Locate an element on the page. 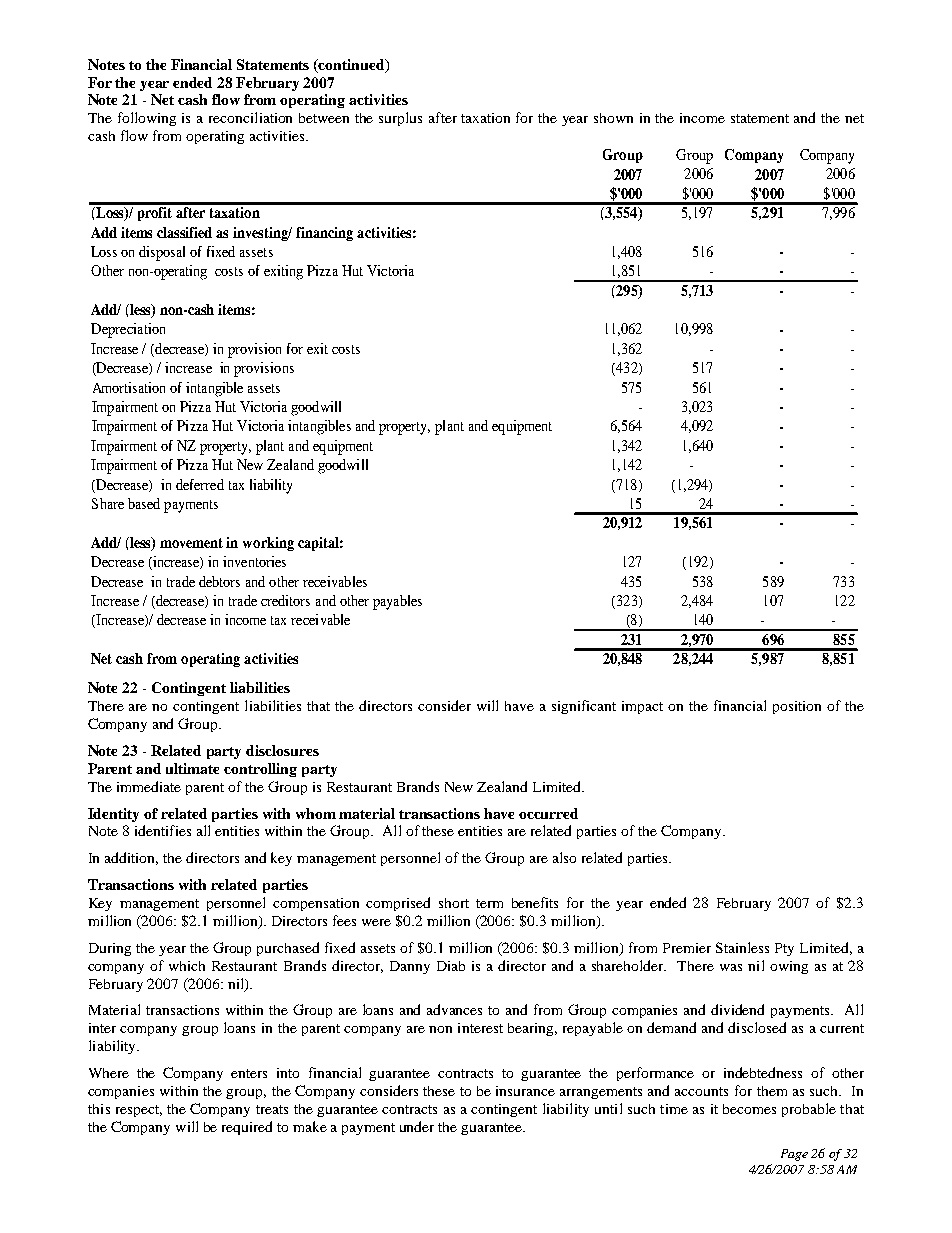  surplus is located at coordinates (400, 119).
